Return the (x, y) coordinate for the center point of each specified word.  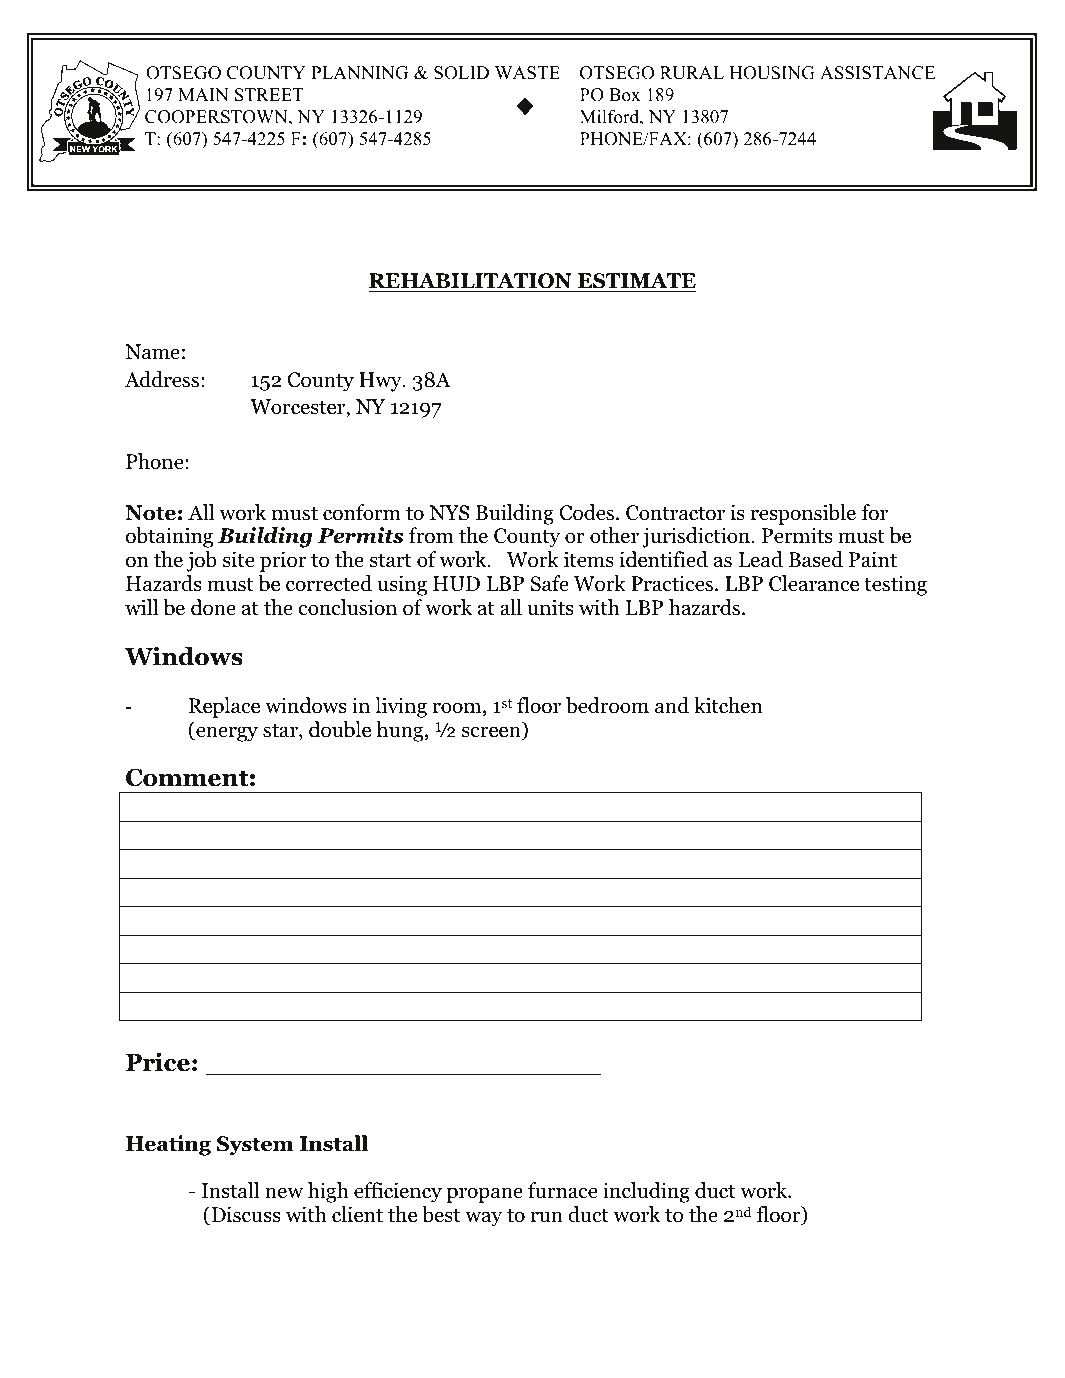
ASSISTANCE (878, 73)
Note (150, 513)
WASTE (527, 73)
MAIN (203, 94)
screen (492, 733)
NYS (449, 513)
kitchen (728, 705)
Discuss (244, 1215)
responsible (803, 514)
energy (226, 734)
